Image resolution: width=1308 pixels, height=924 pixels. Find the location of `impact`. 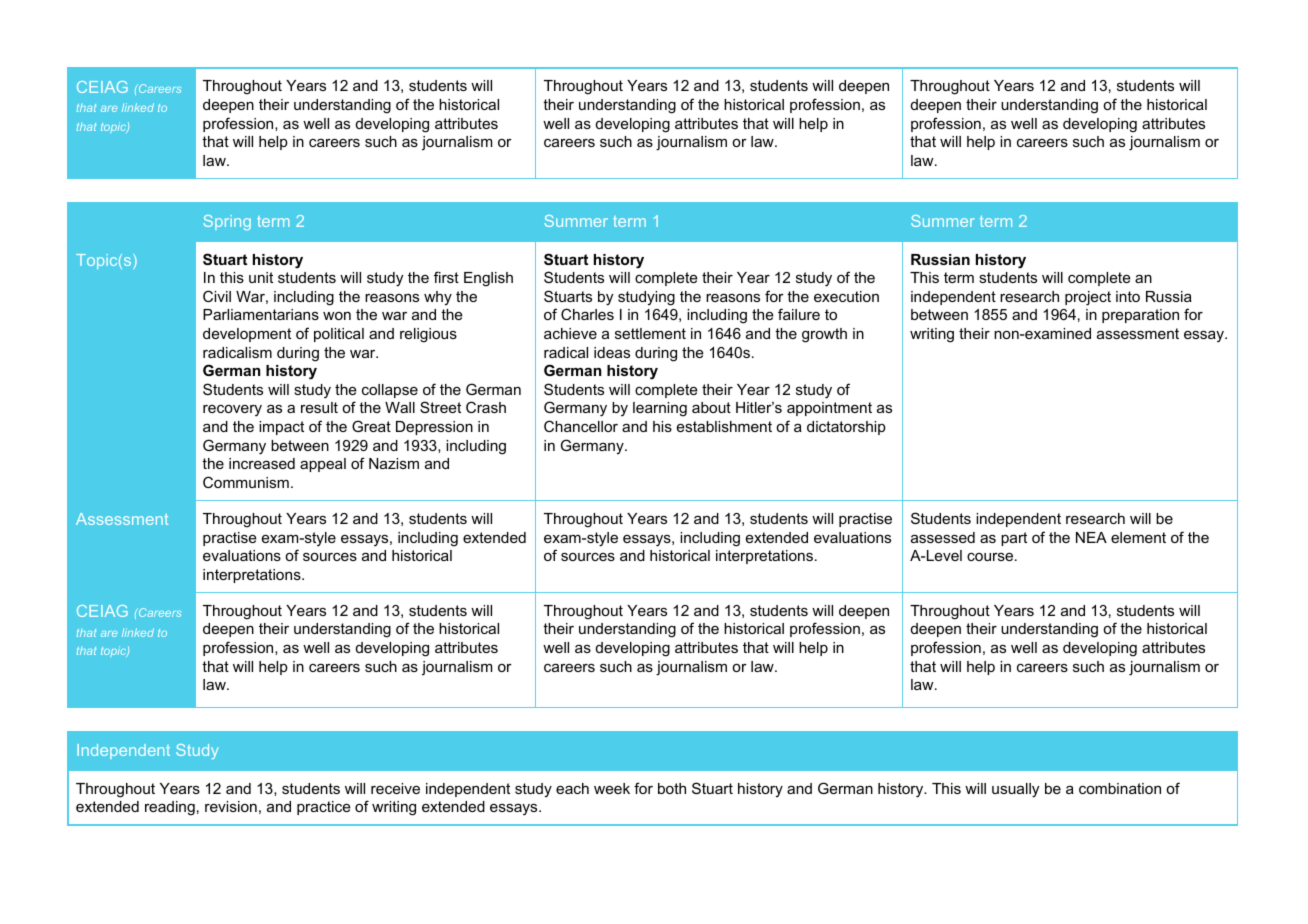

impact is located at coordinates (281, 428).
